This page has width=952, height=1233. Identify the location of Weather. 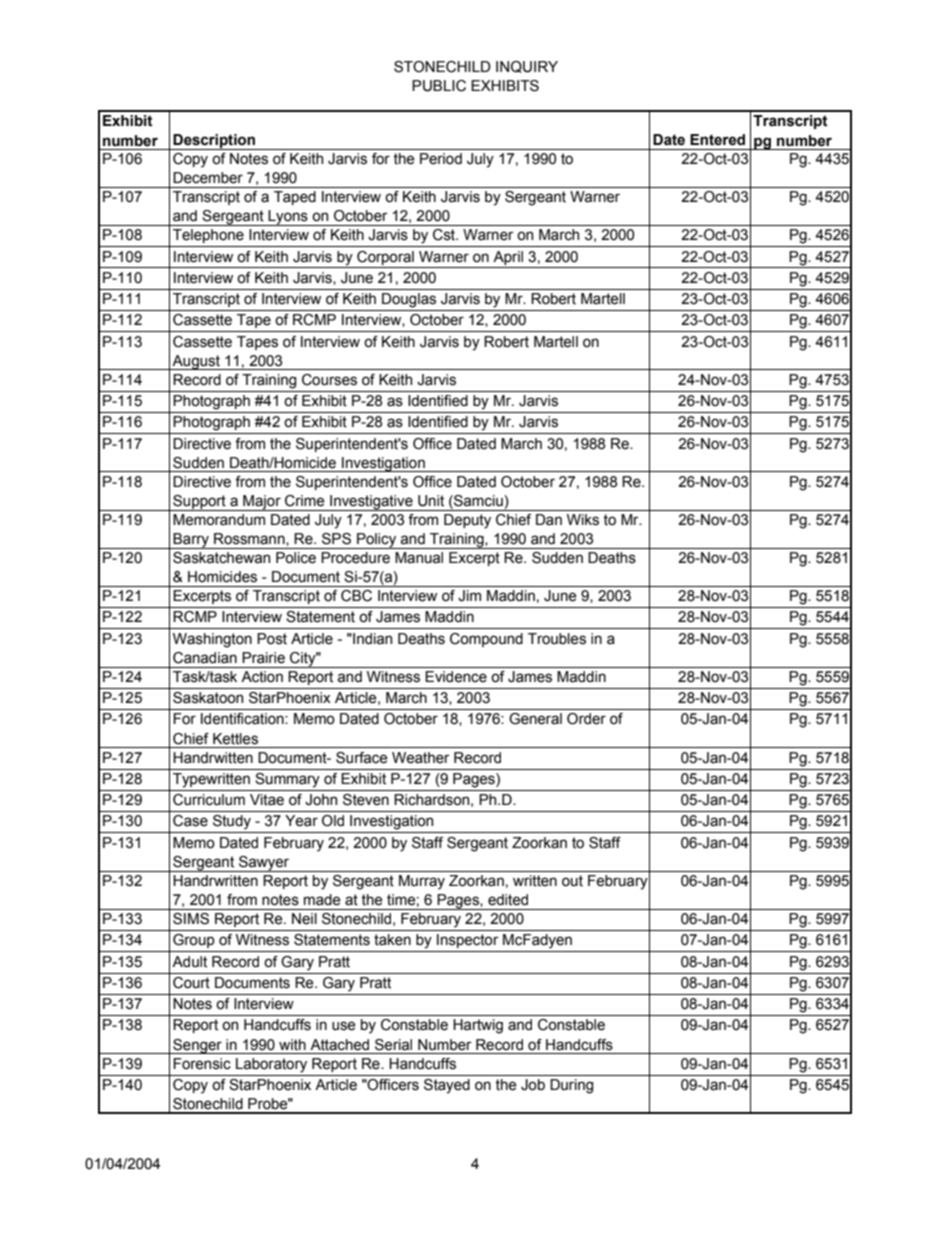
(421, 758).
